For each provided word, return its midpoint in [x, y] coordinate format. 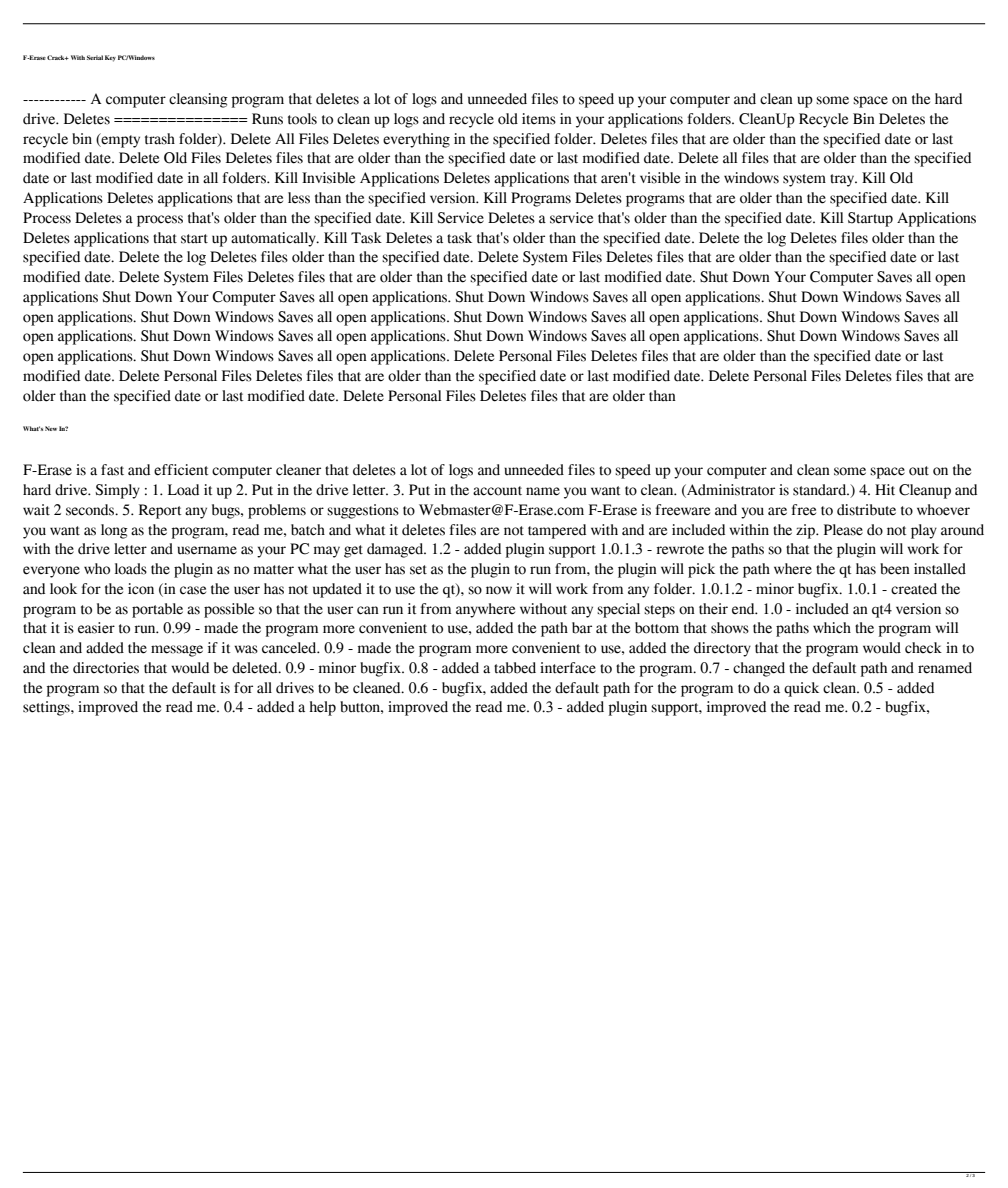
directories [106, 668]
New [51, 428]
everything [416, 140]
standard [821, 490]
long [114, 531]
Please [843, 530]
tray [843, 180]
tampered [557, 531]
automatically [274, 239]
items [539, 119]
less [299, 198]
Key [110, 58]
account [497, 491]
